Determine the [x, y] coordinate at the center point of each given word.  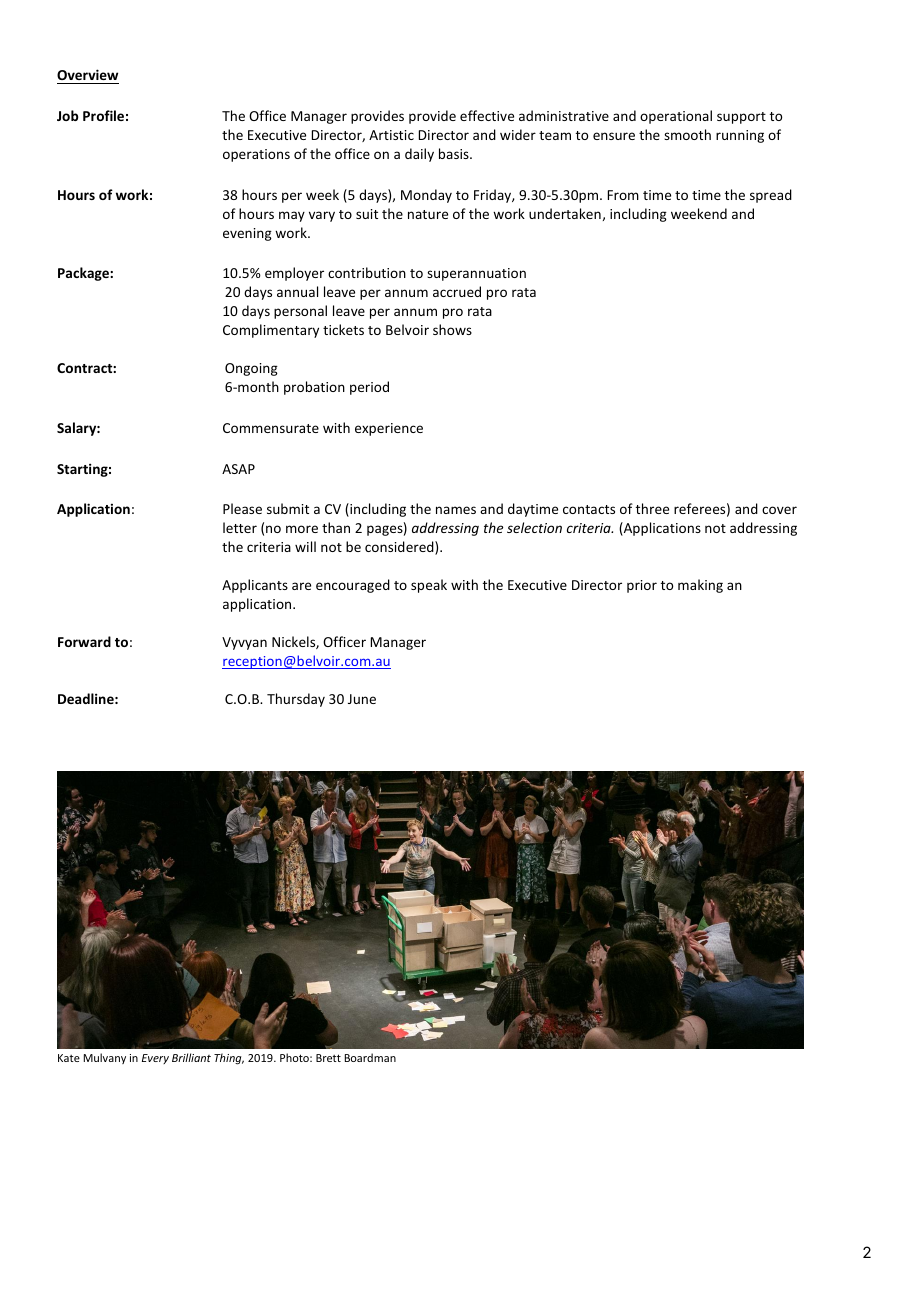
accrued [457, 291]
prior [642, 586]
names [456, 510]
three [652, 508]
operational [676, 117]
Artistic [391, 135]
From [623, 195]
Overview [88, 76]
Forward [84, 641]
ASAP [238, 469]
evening [247, 234]
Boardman [370, 1057]
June [362, 699]
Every [155, 1059]
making [700, 586]
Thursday [296, 700]
